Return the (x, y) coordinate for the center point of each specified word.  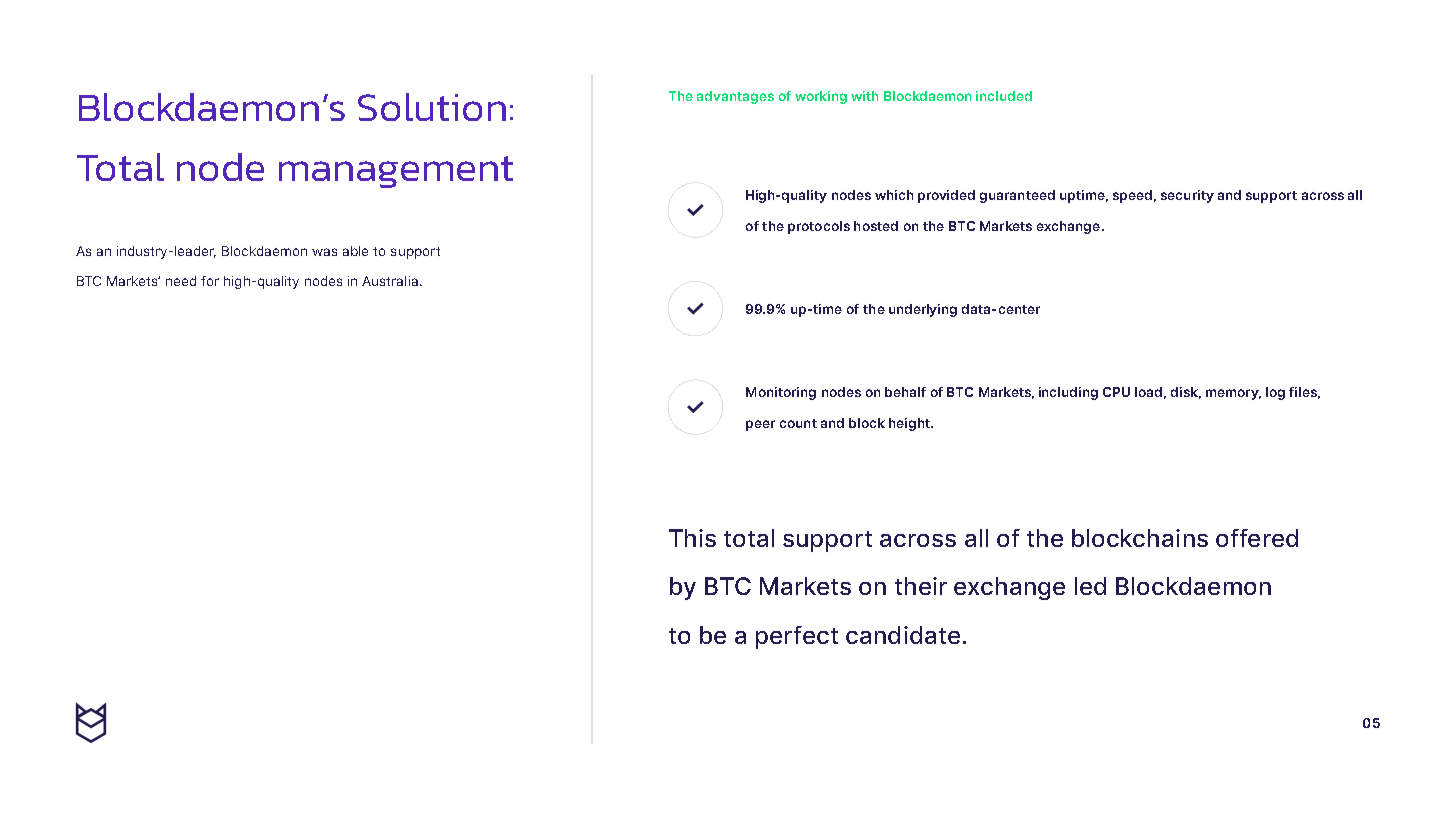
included (1004, 96)
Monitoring (781, 393)
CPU (1116, 392)
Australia (390, 281)
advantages (735, 97)
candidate (903, 635)
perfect (797, 637)
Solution (432, 107)
